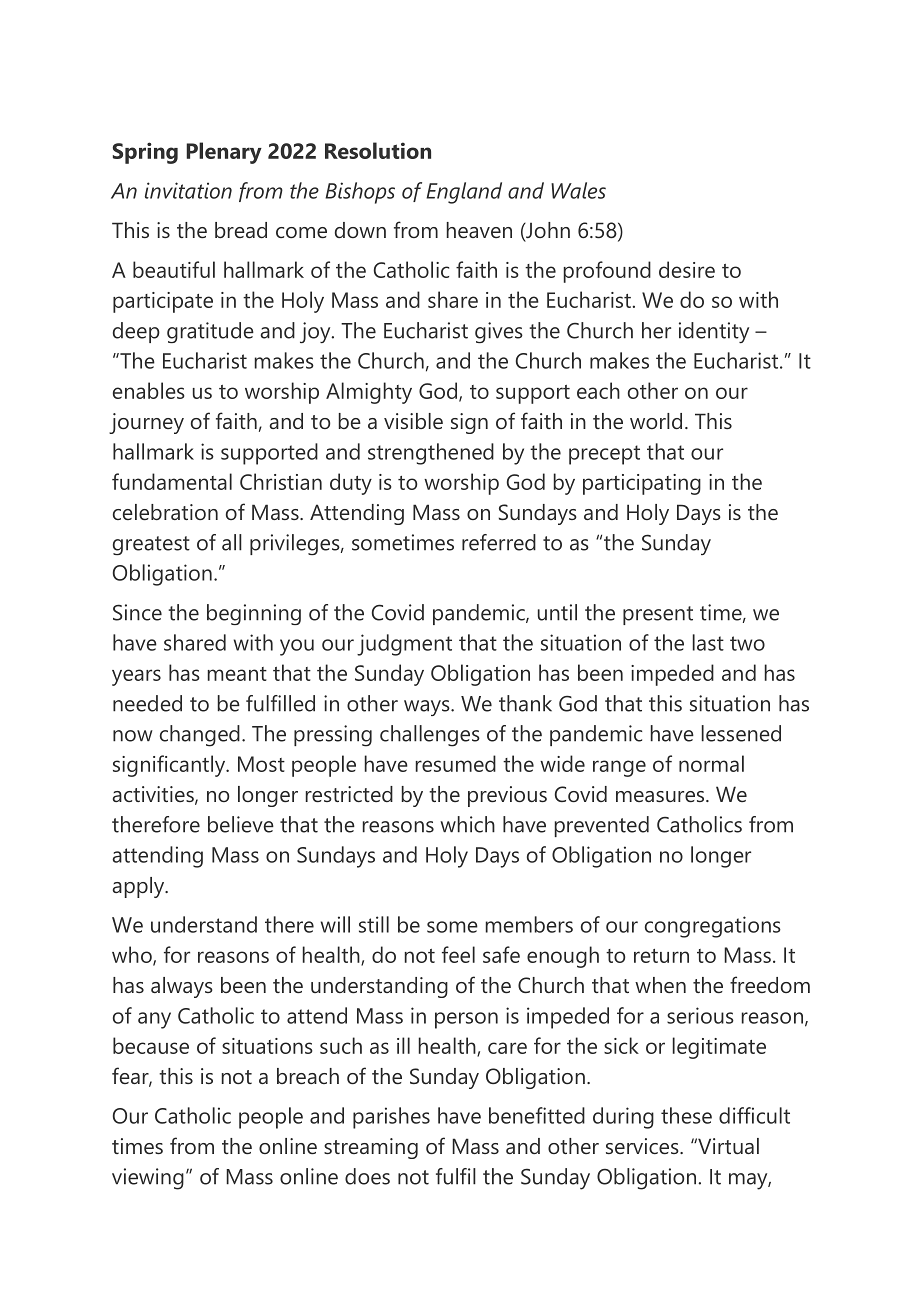 Image resolution: width=924 pixels, height=1308 pixels. Describe the element at coordinates (391, 1118) in the screenshot. I see `parishes` at that location.
